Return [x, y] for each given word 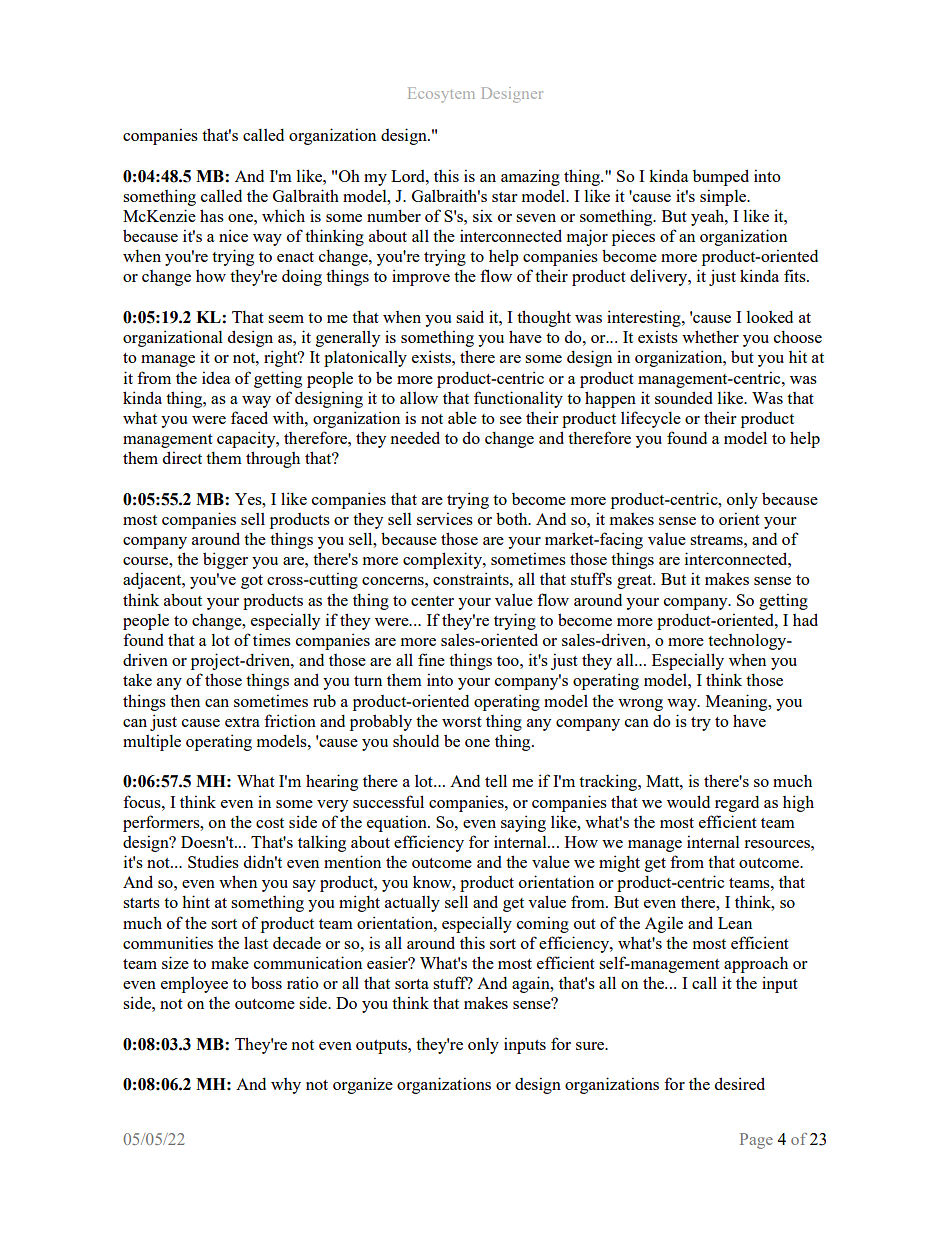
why [286, 1086]
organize [363, 1085]
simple [724, 197]
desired [740, 1083]
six [483, 215]
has [212, 215]
